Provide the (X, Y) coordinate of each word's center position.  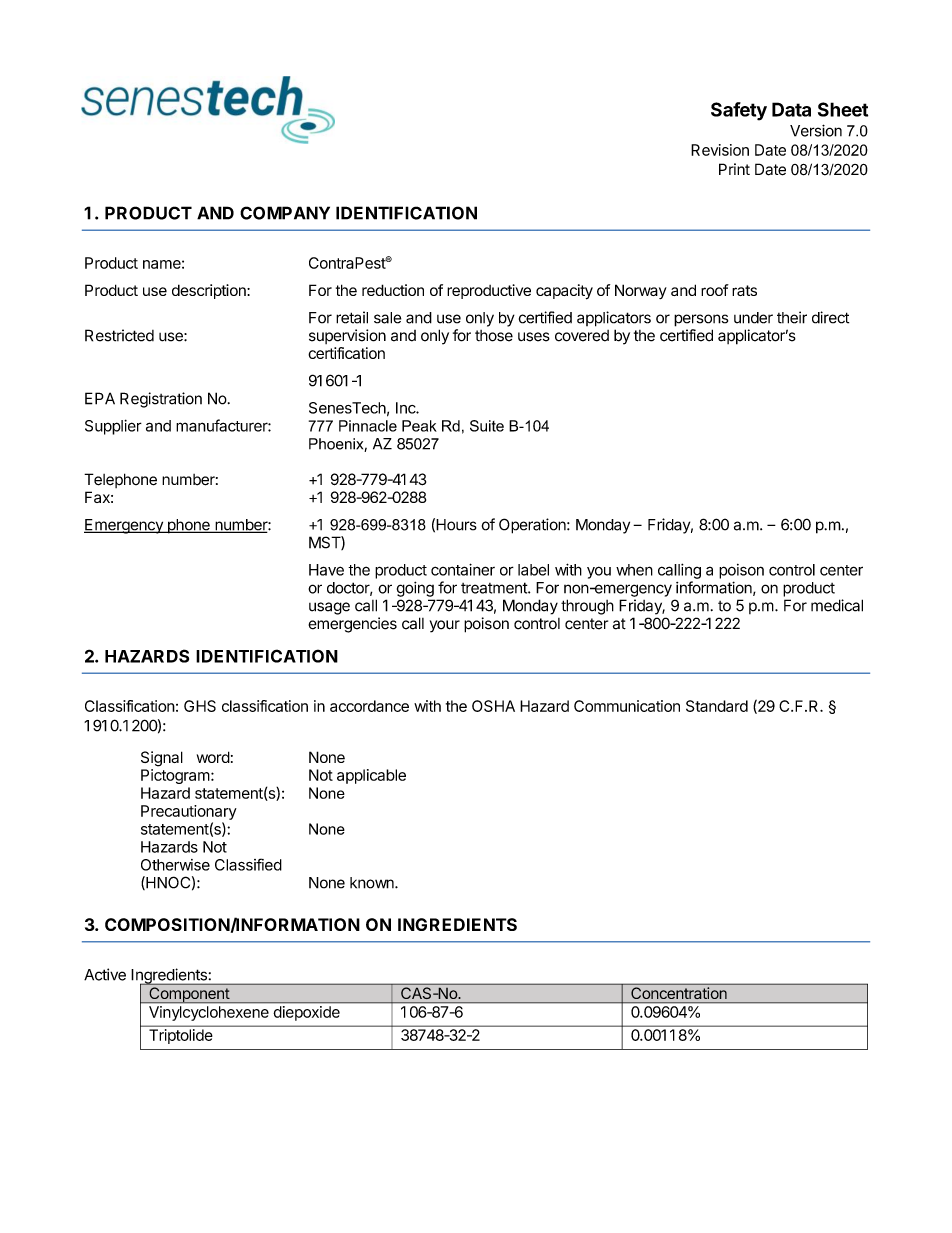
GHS (200, 706)
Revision (720, 150)
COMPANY (285, 213)
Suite (487, 426)
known (373, 883)
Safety (739, 111)
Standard (717, 706)
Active (105, 974)
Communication (627, 706)
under (753, 318)
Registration (161, 400)
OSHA (493, 706)
